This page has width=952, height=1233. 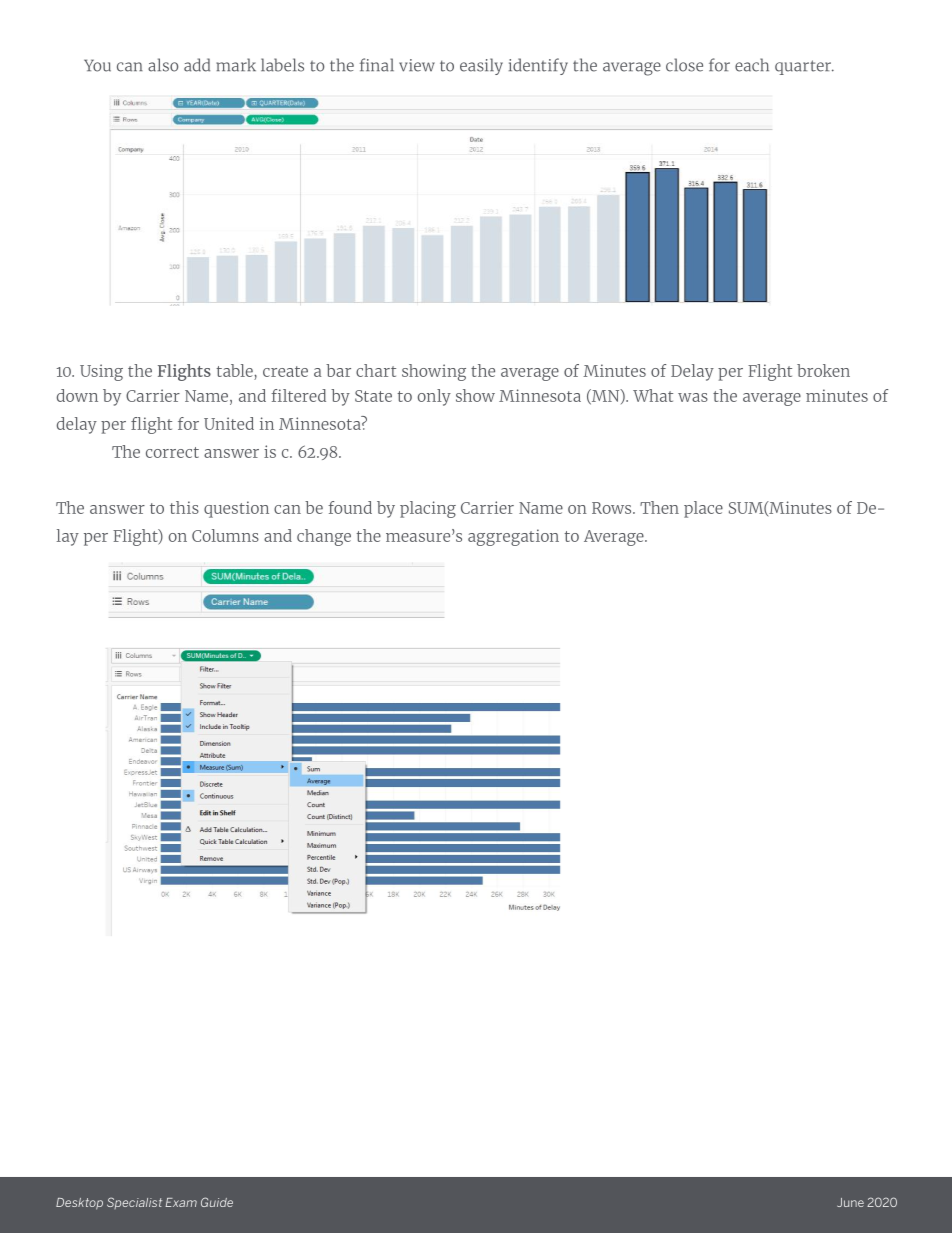 What do you see at coordinates (79, 1204) in the page?
I see `Desktop` at bounding box center [79, 1204].
